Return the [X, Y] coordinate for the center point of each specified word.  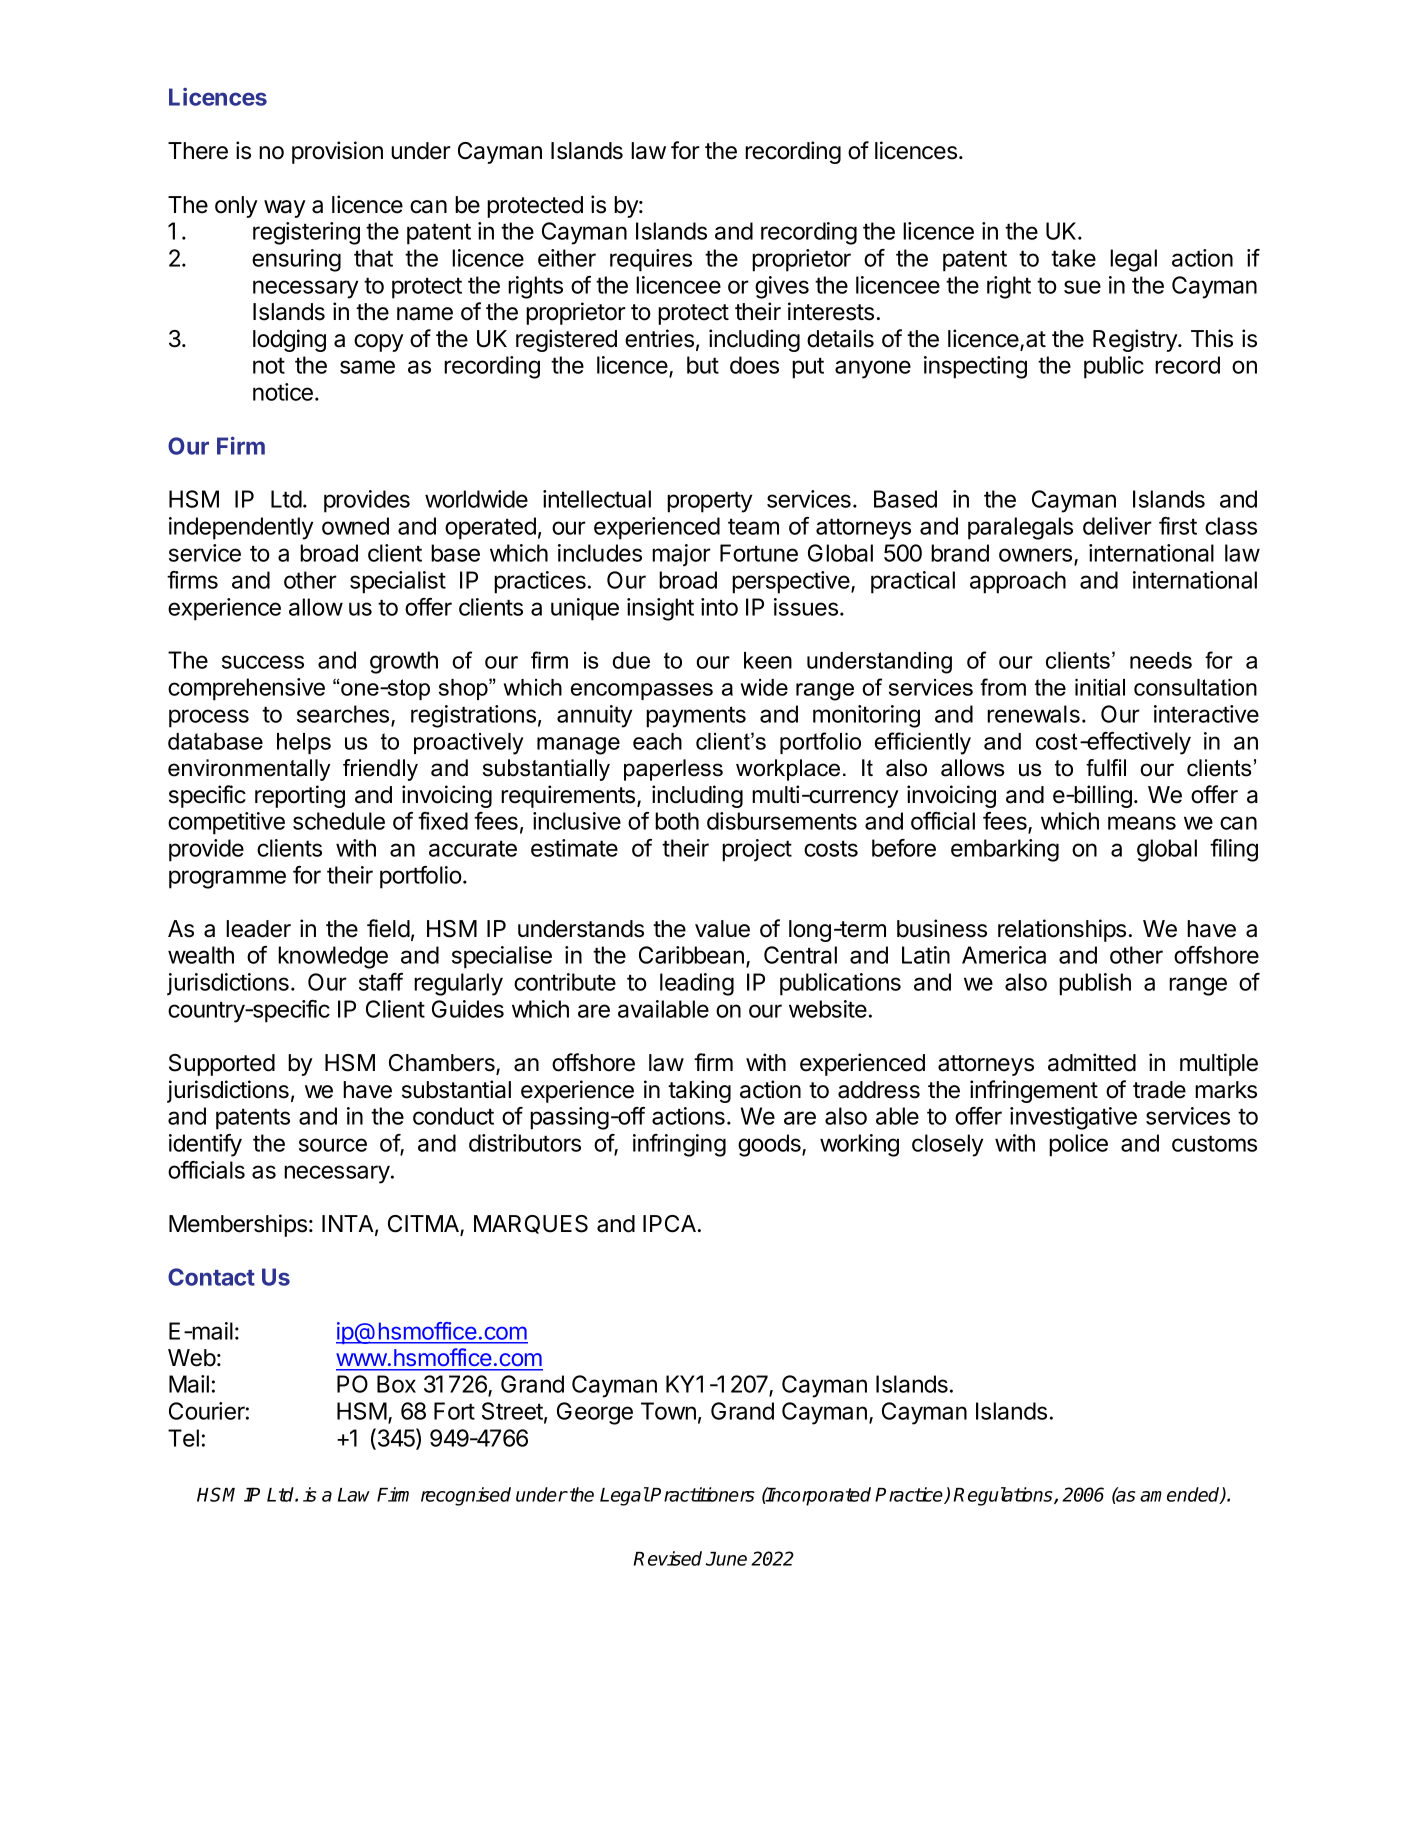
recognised [466, 1496]
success [263, 662]
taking [699, 1091]
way [285, 209]
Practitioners [702, 1494]
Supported [222, 1065]
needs [1161, 660]
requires [651, 260]
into [719, 607]
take [1073, 258]
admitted [1092, 1062]
